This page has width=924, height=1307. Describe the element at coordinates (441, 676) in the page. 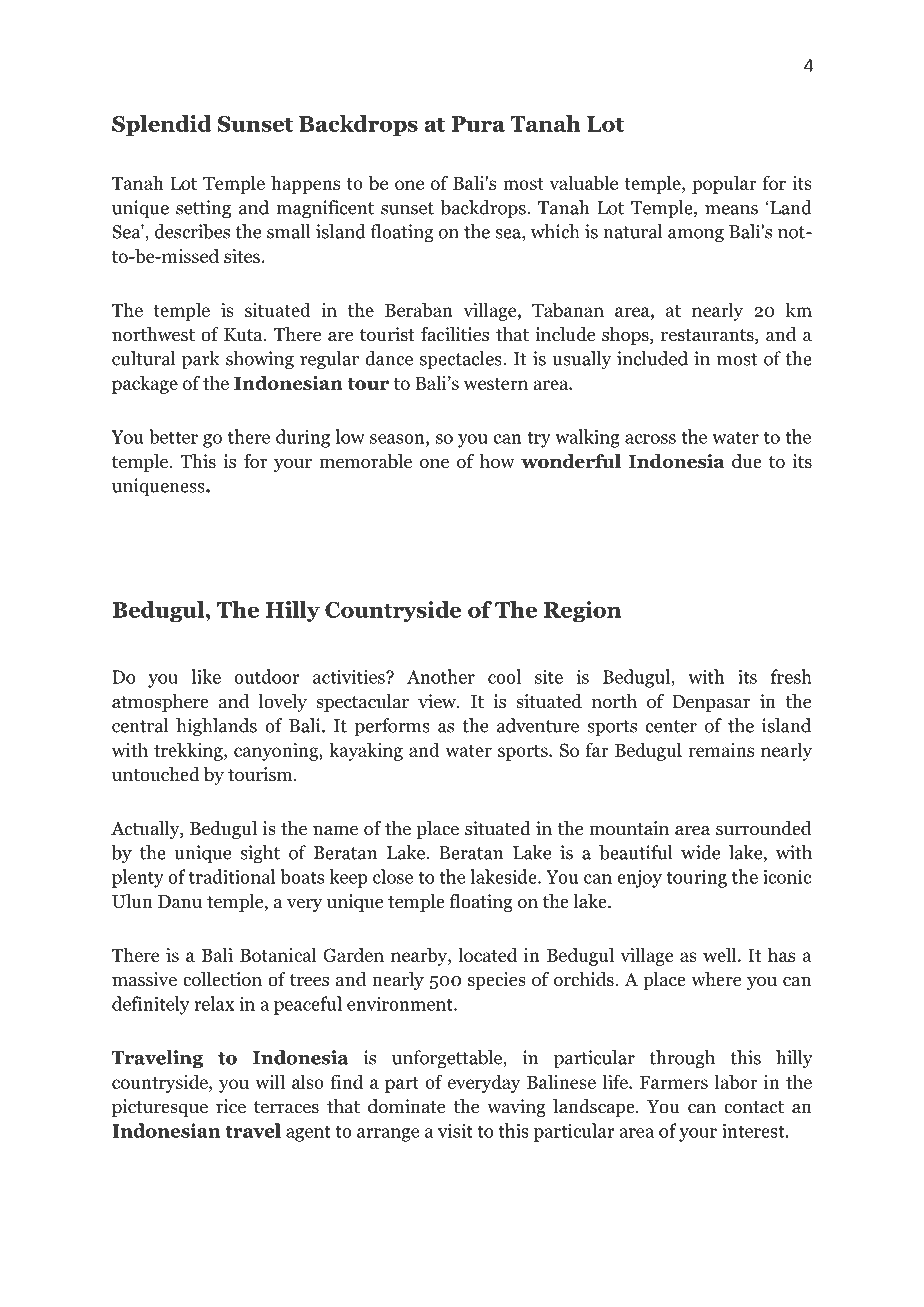

I see `Another` at that location.
